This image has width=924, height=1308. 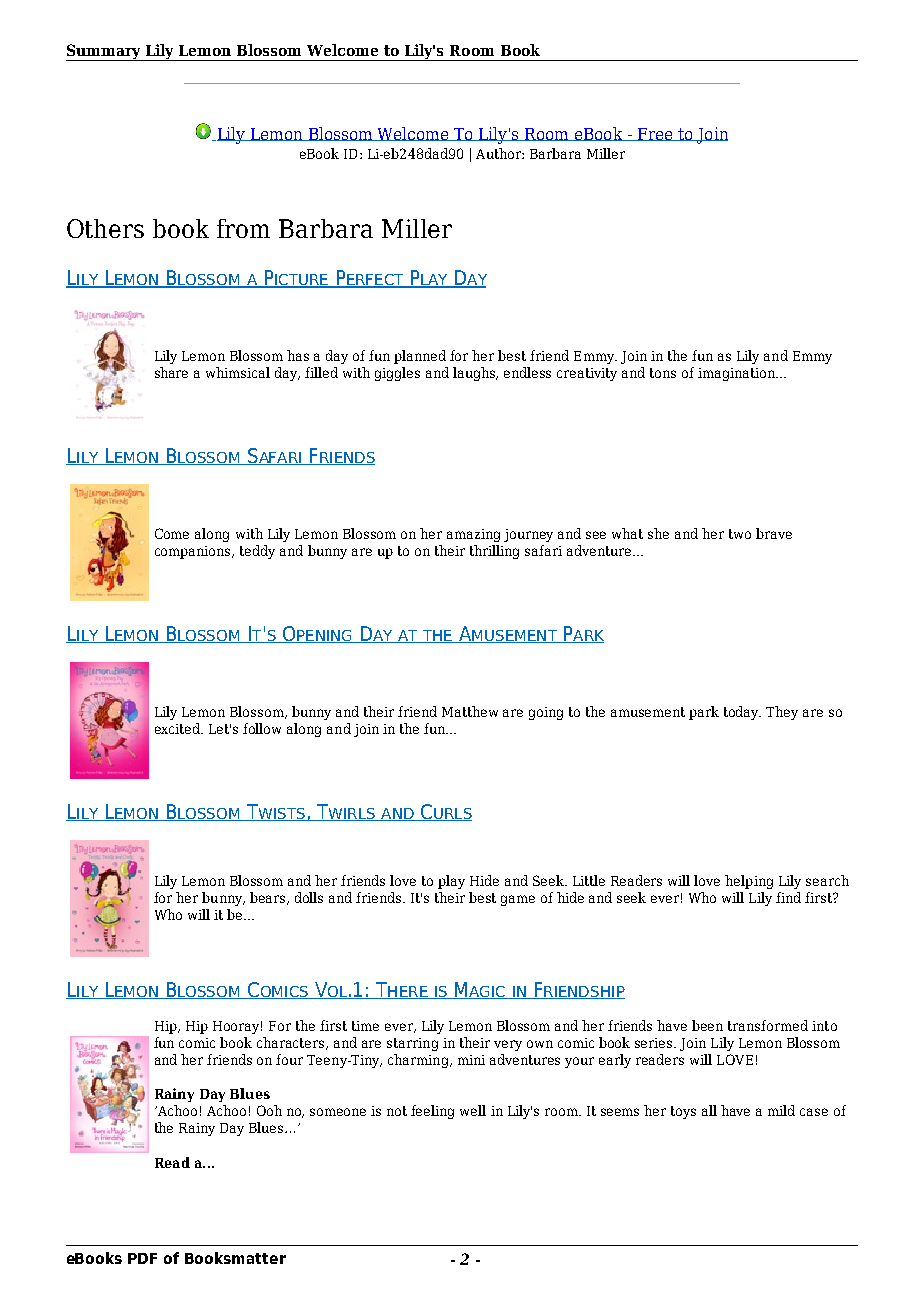 I want to click on bears, so click(x=269, y=898).
